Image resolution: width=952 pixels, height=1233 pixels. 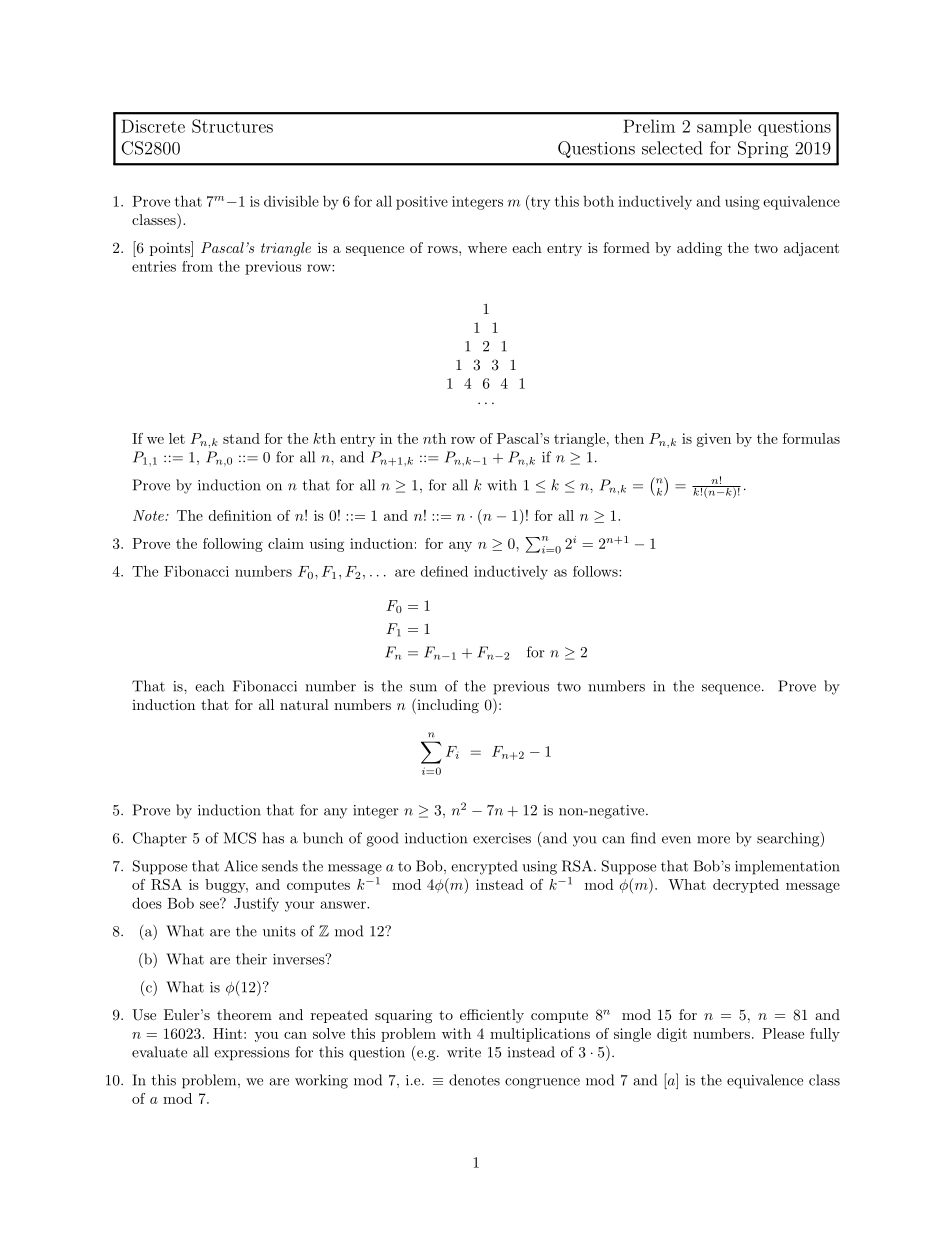 What do you see at coordinates (763, 149) in the screenshot?
I see `Spring` at bounding box center [763, 149].
